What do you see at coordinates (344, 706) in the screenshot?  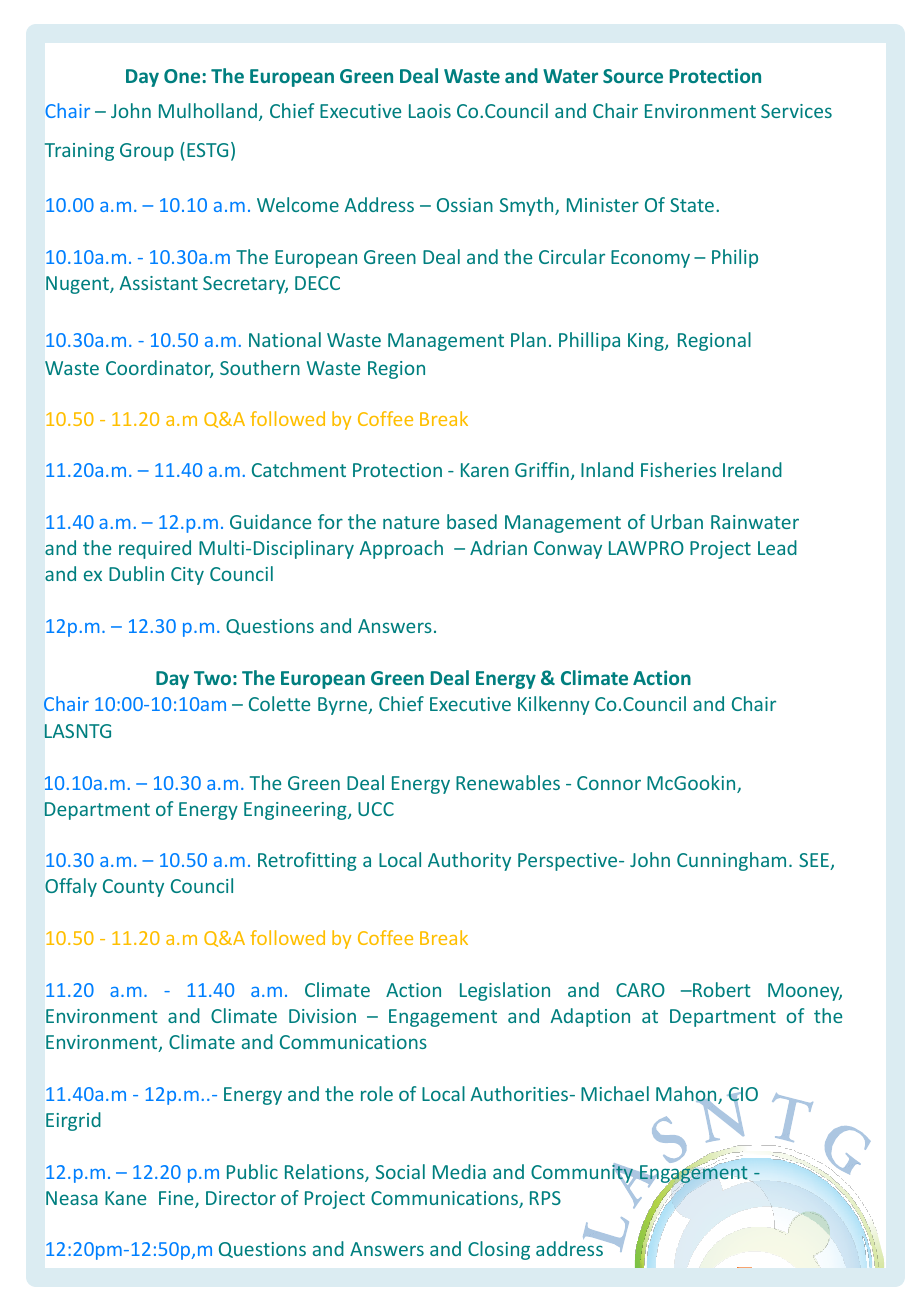 I see `Byrne` at bounding box center [344, 706].
